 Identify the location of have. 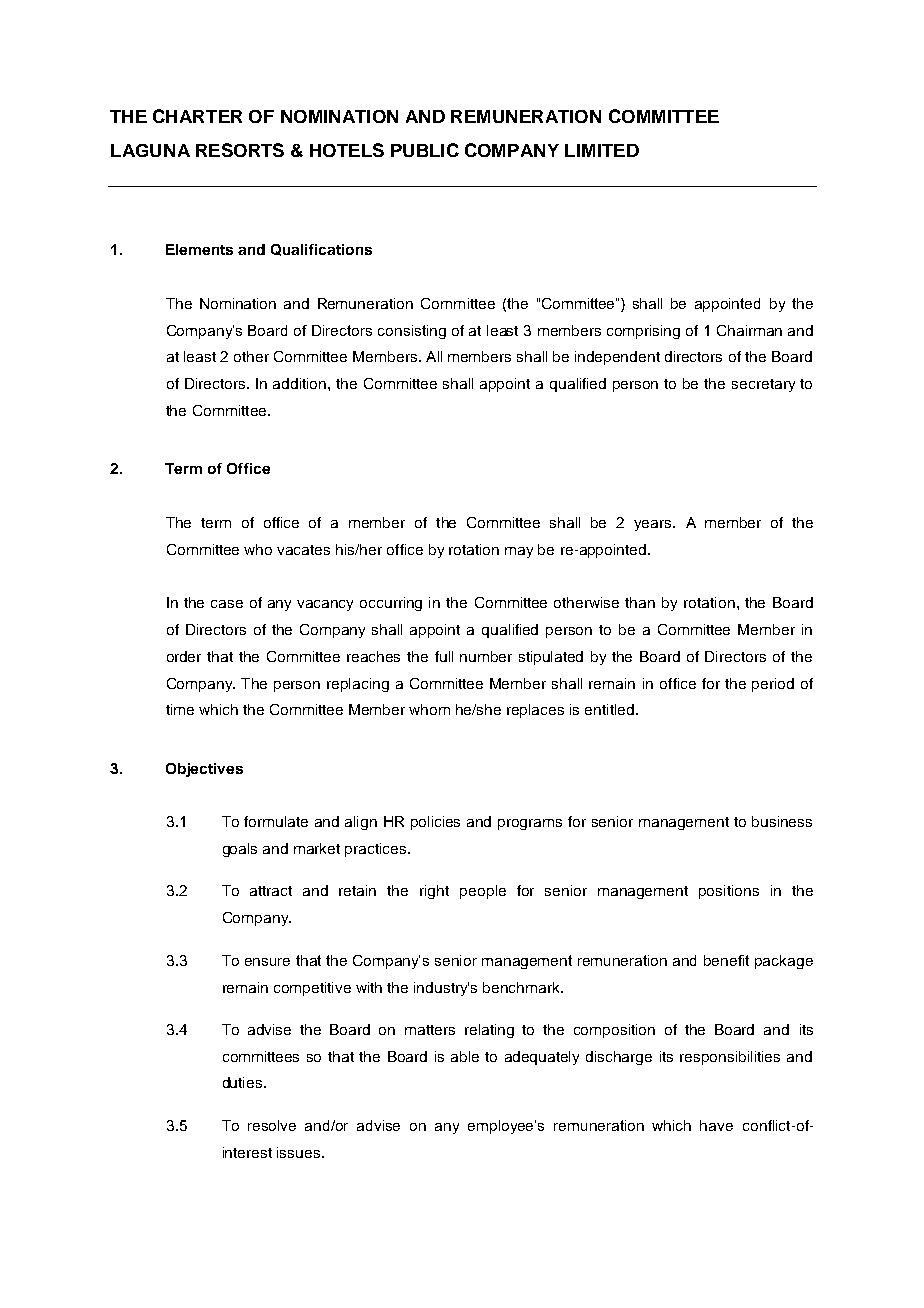
(716, 1125).
